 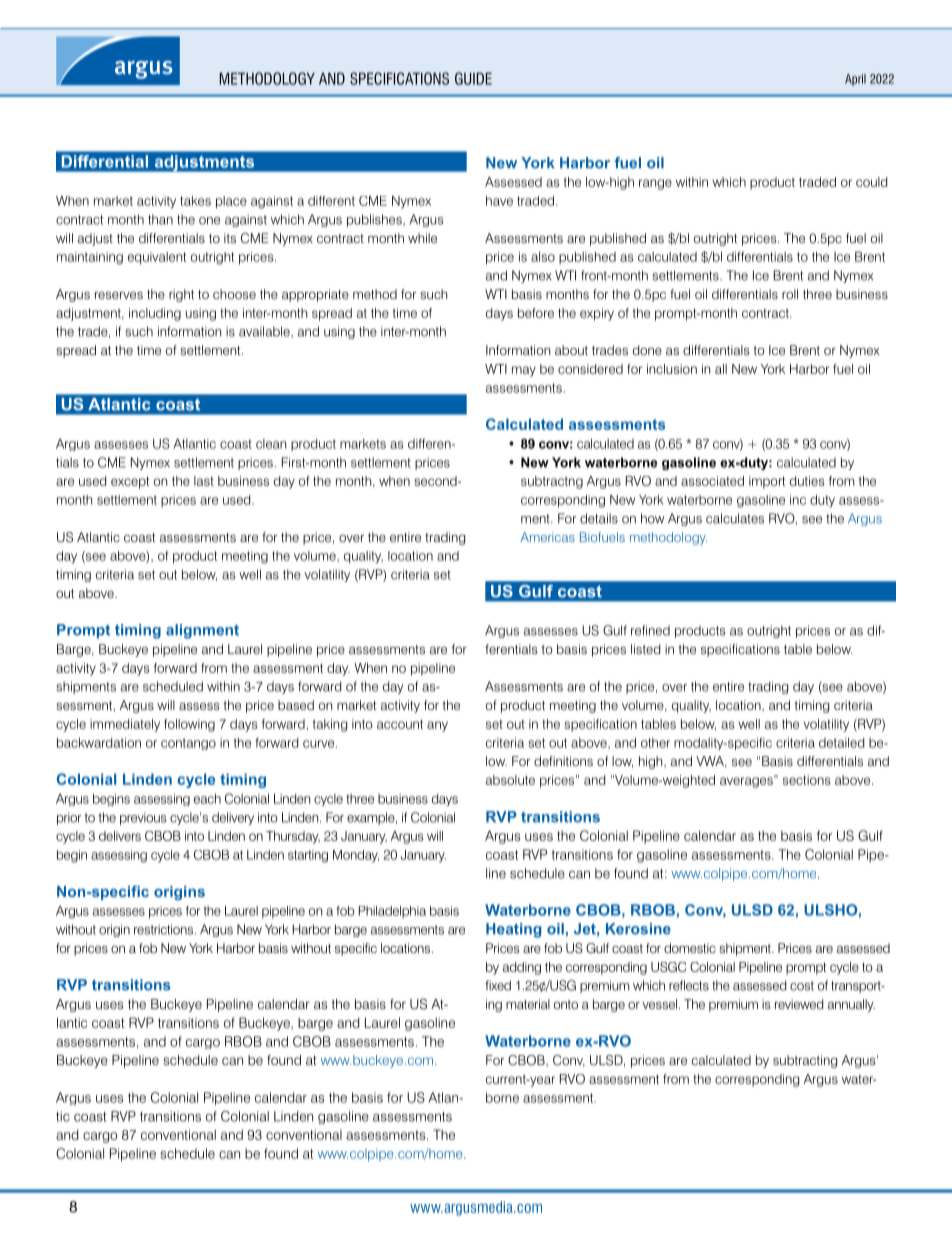 I want to click on guide, so click(x=473, y=78).
